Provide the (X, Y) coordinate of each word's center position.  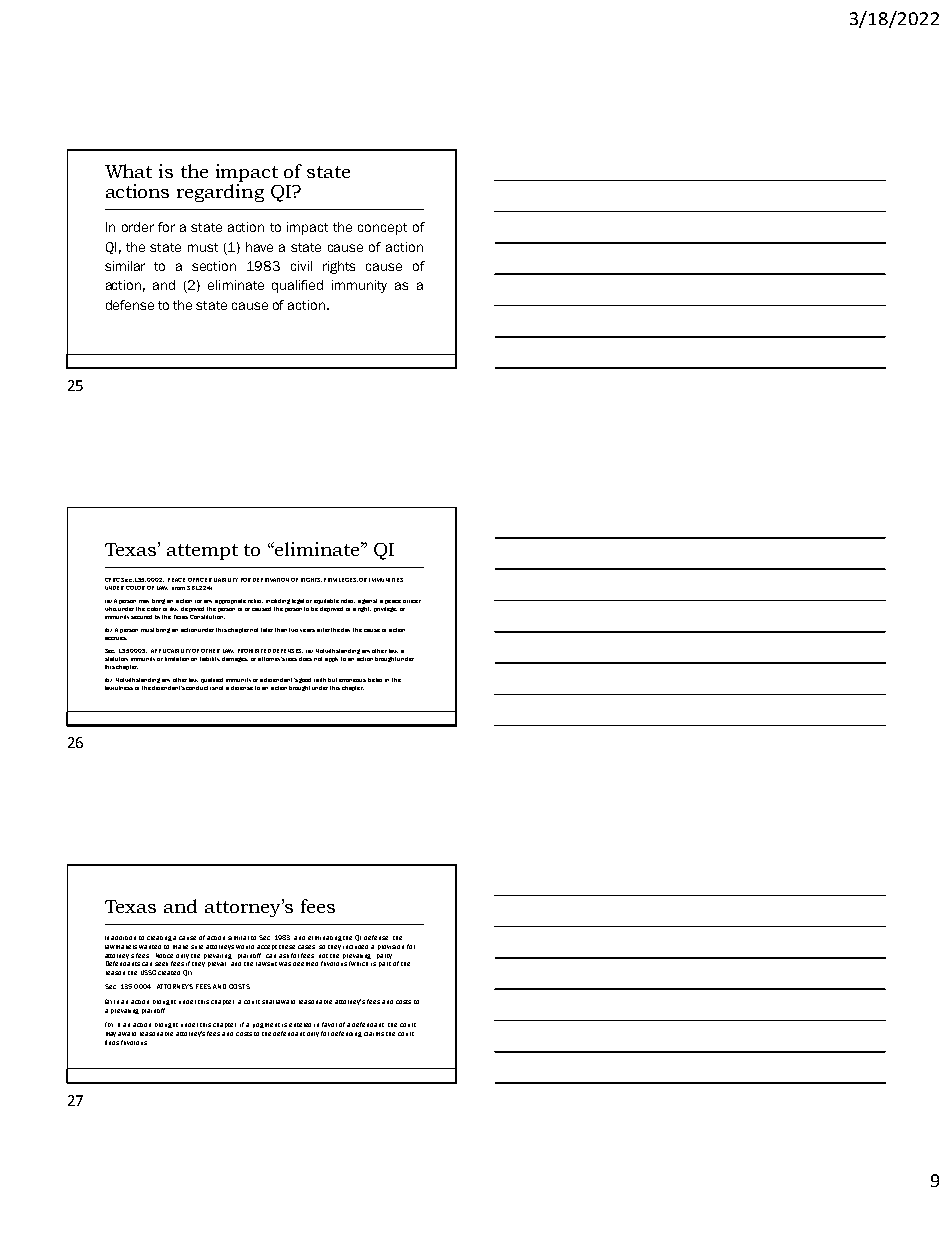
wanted (150, 947)
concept (382, 229)
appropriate (230, 601)
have (259, 247)
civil (301, 266)
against (367, 601)
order (138, 227)
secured (141, 617)
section (214, 266)
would (245, 947)
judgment (266, 1025)
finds (112, 1042)
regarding (220, 193)
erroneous (352, 680)
